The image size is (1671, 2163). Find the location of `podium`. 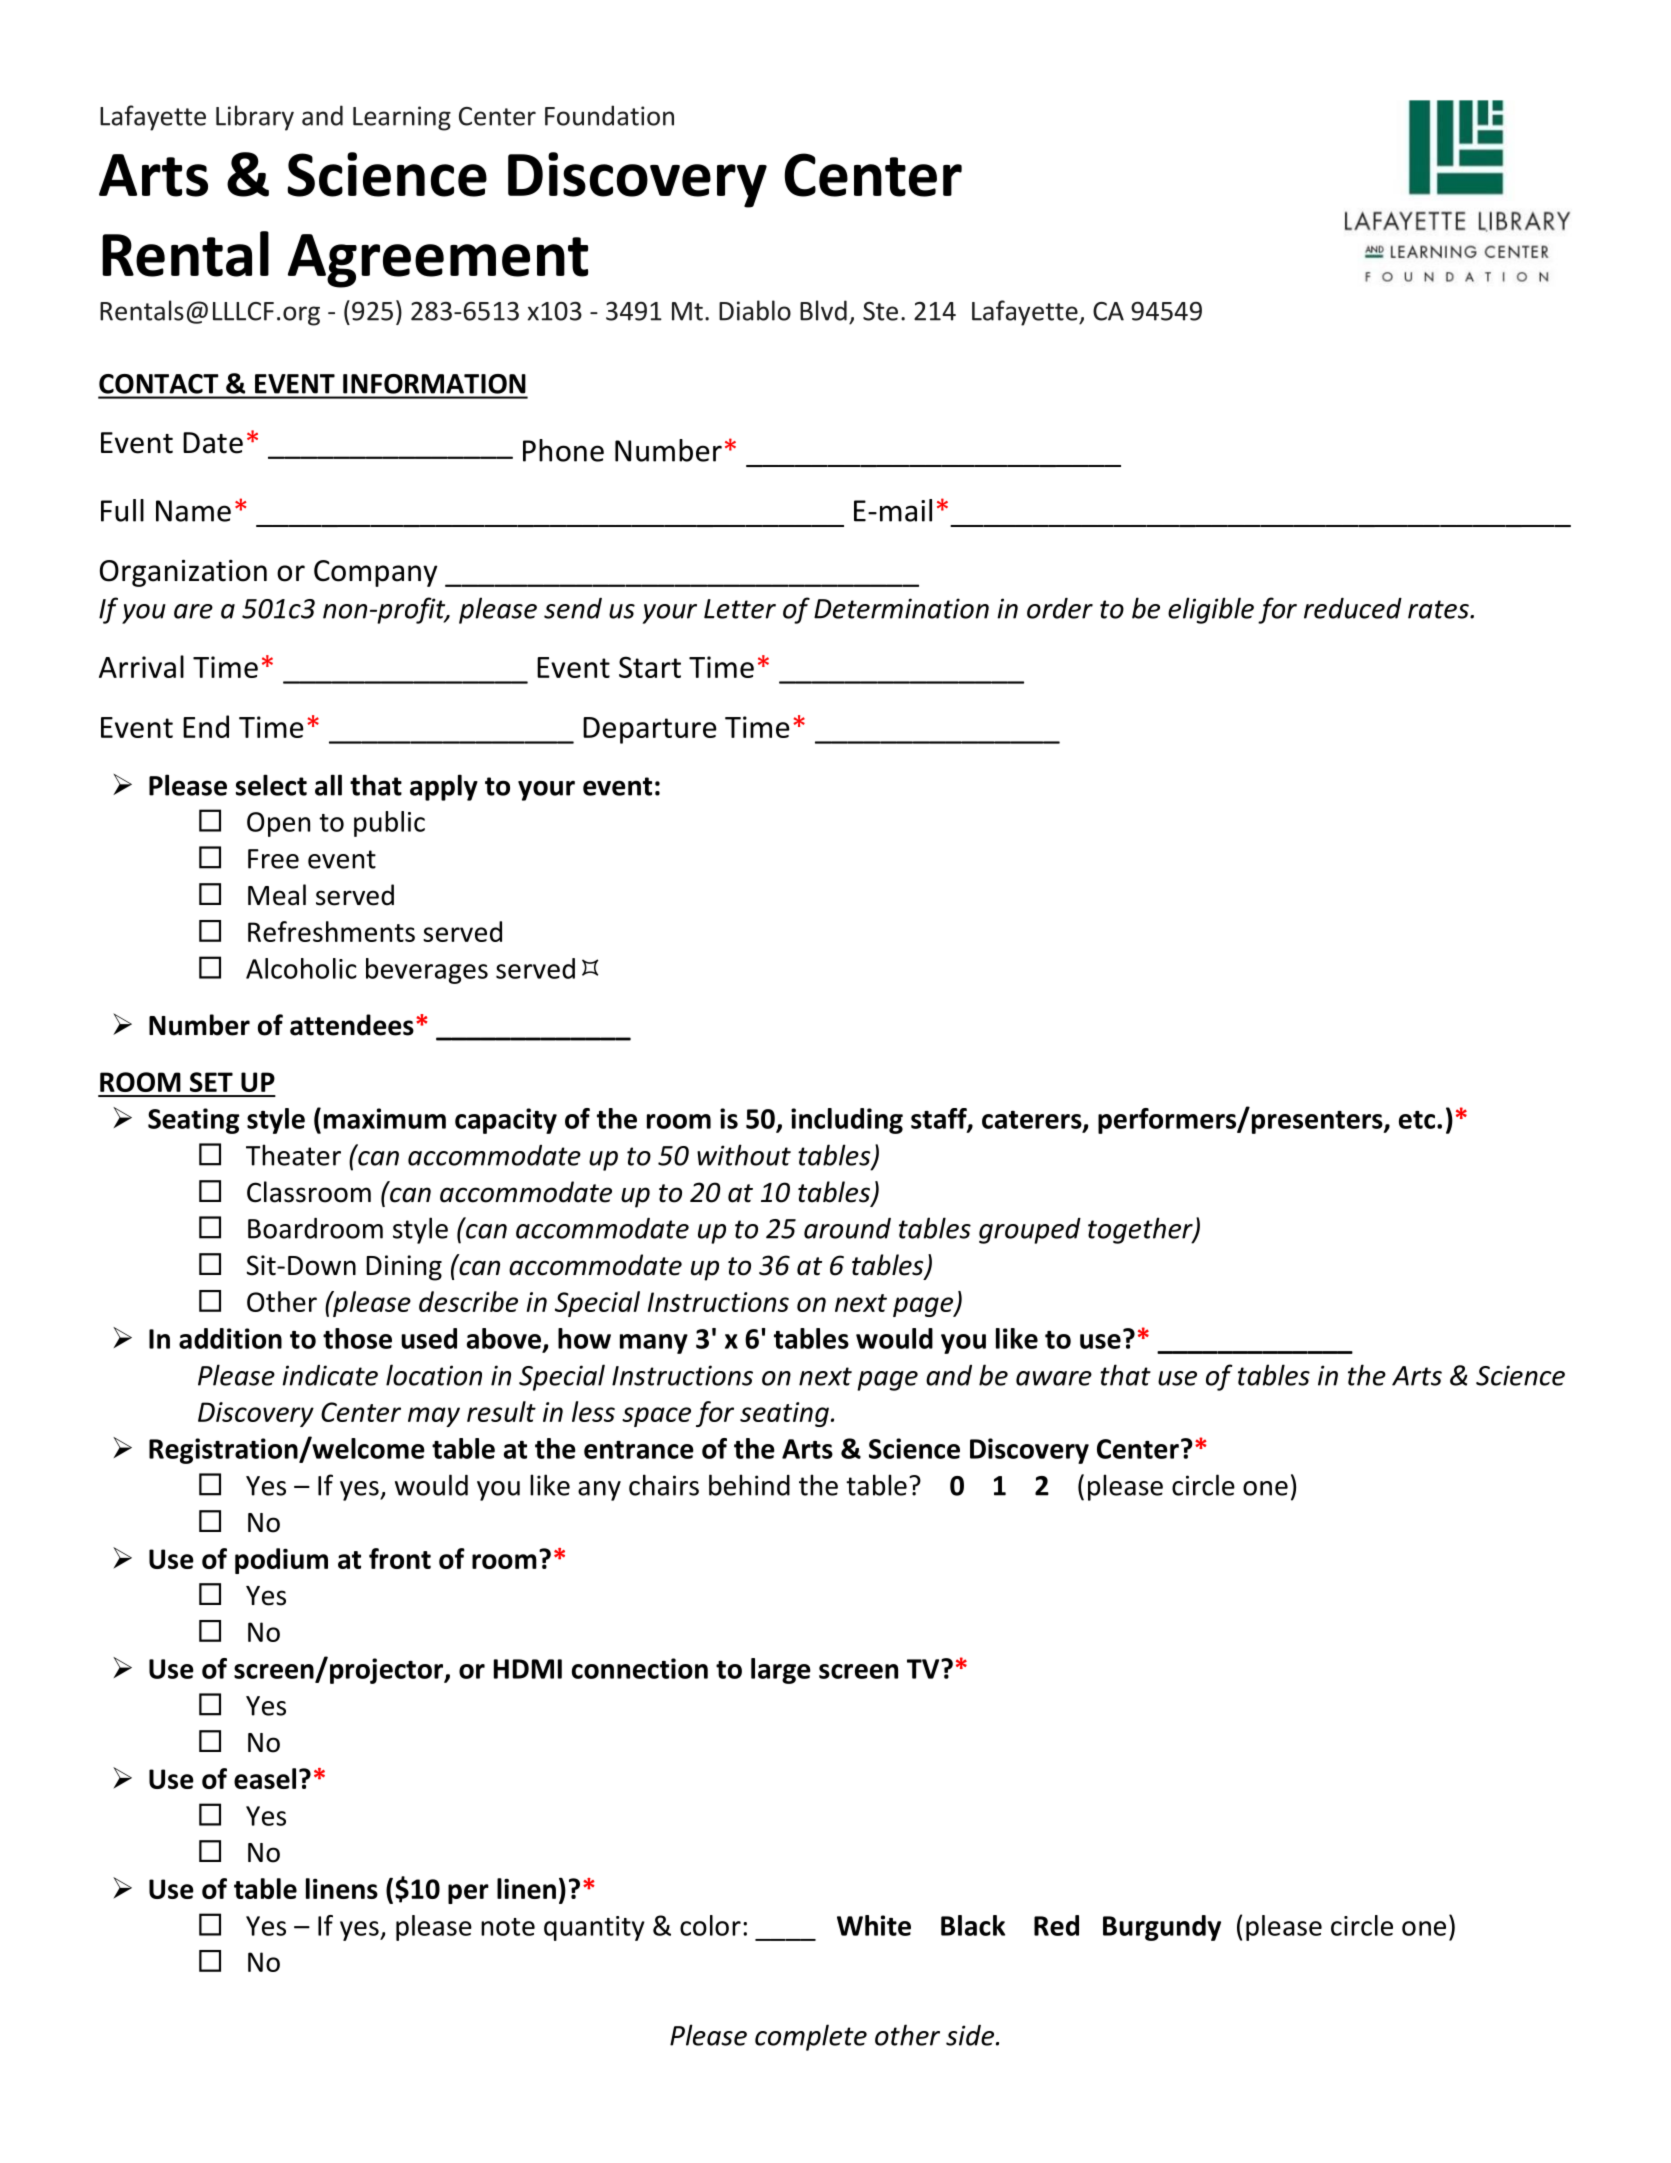

podium is located at coordinates (281, 1561).
